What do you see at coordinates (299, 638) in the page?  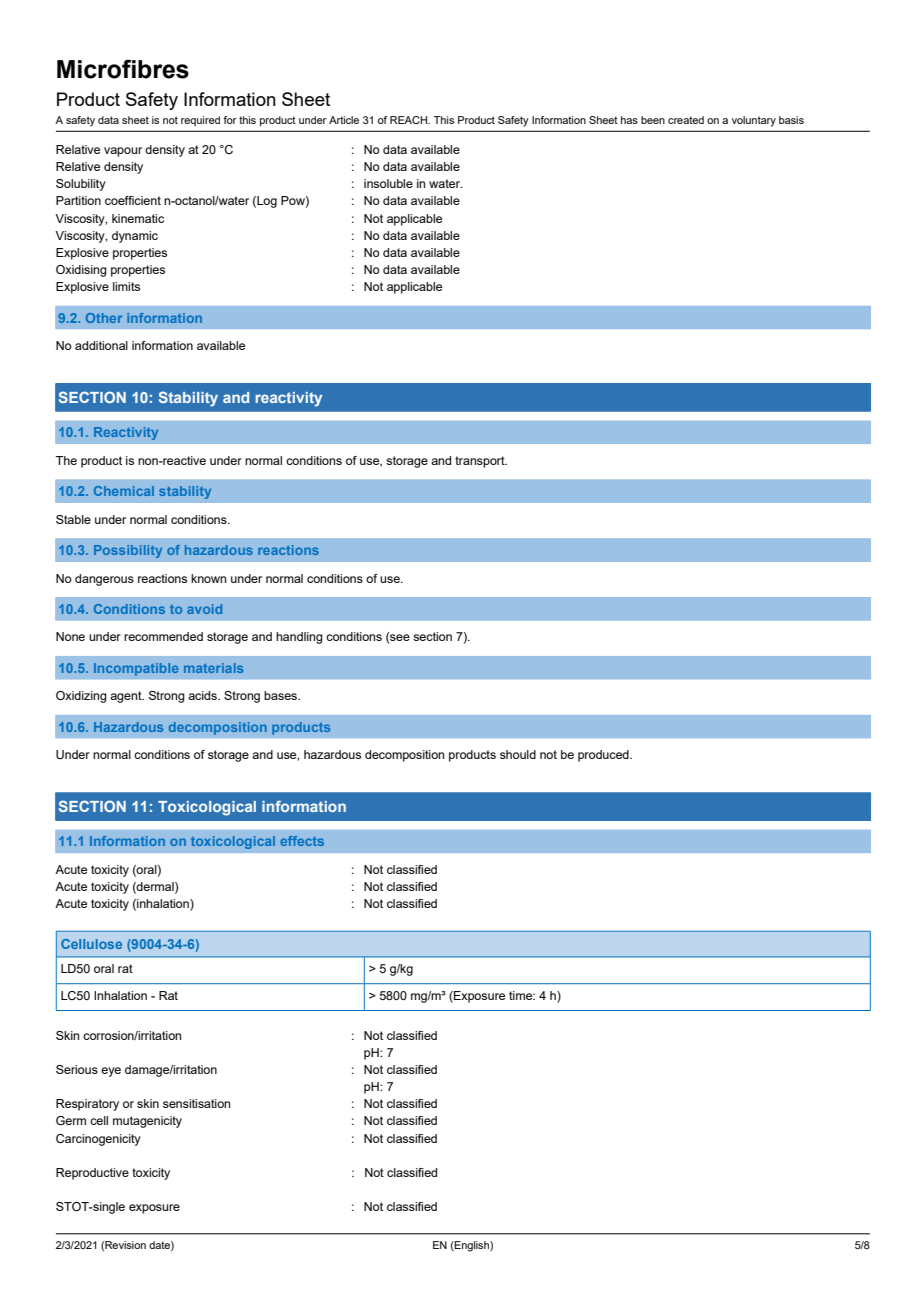 I see `handling` at bounding box center [299, 638].
